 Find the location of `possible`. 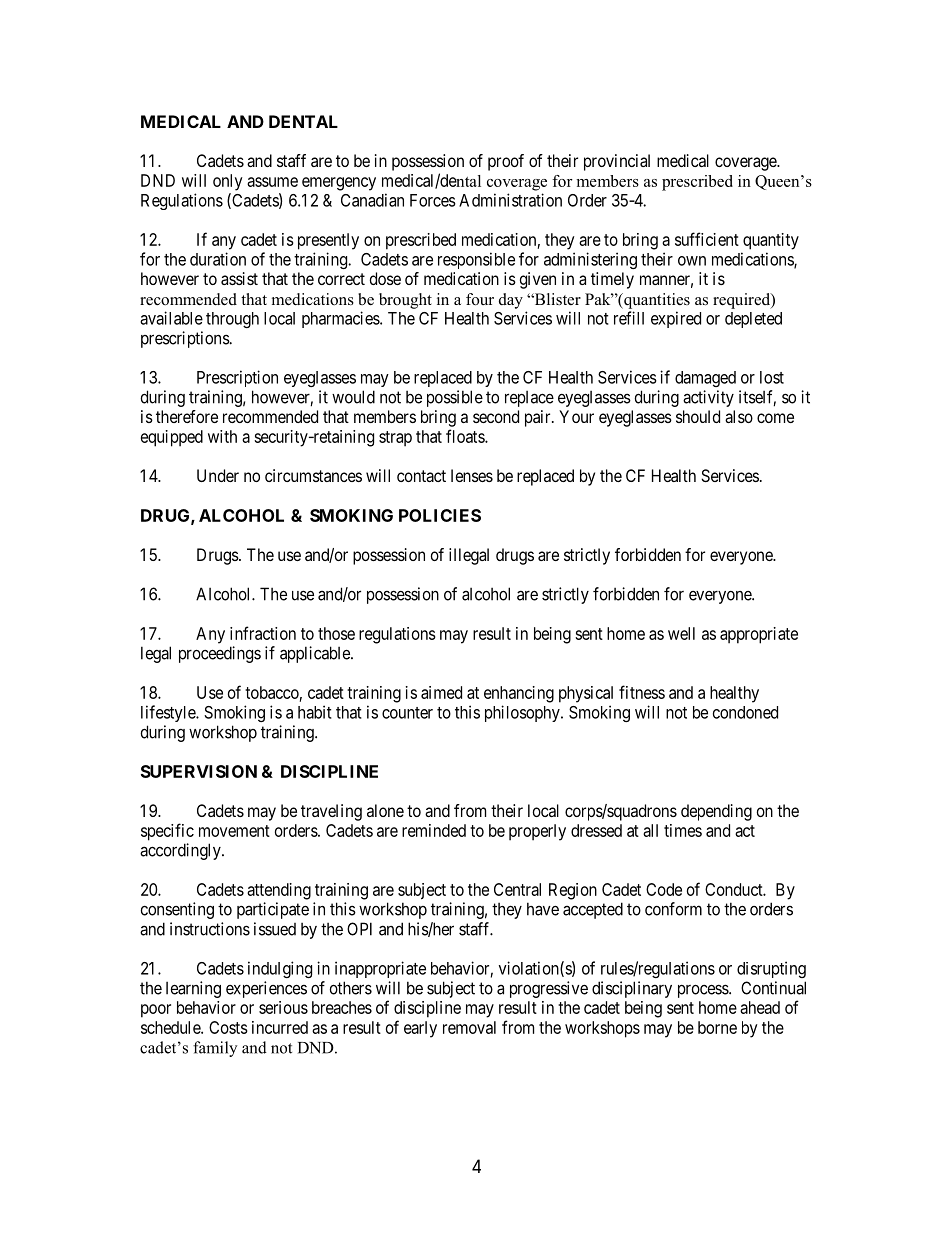

possible is located at coordinates (455, 398).
